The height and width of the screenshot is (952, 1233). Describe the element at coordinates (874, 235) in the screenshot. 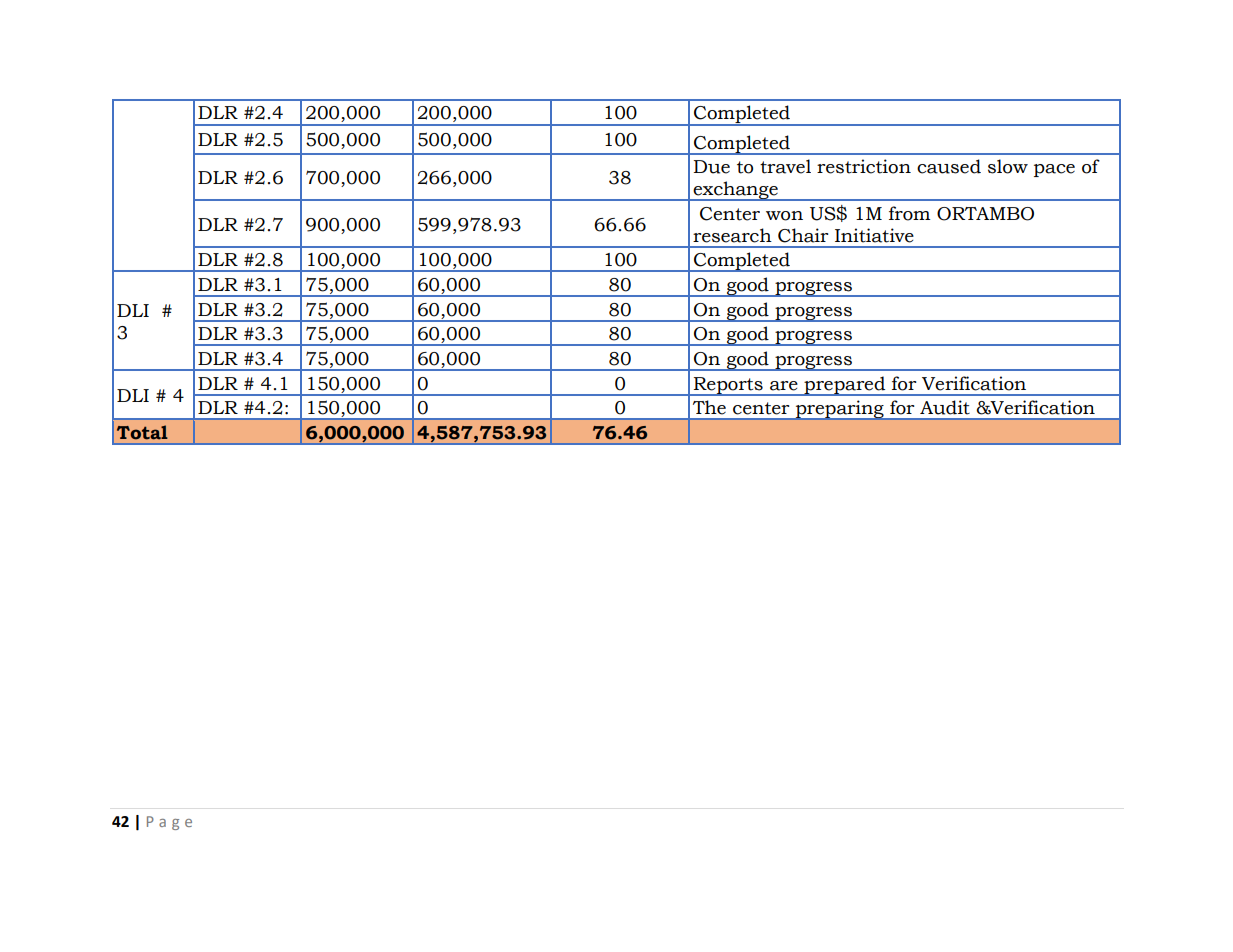

I see `Initiative` at that location.
